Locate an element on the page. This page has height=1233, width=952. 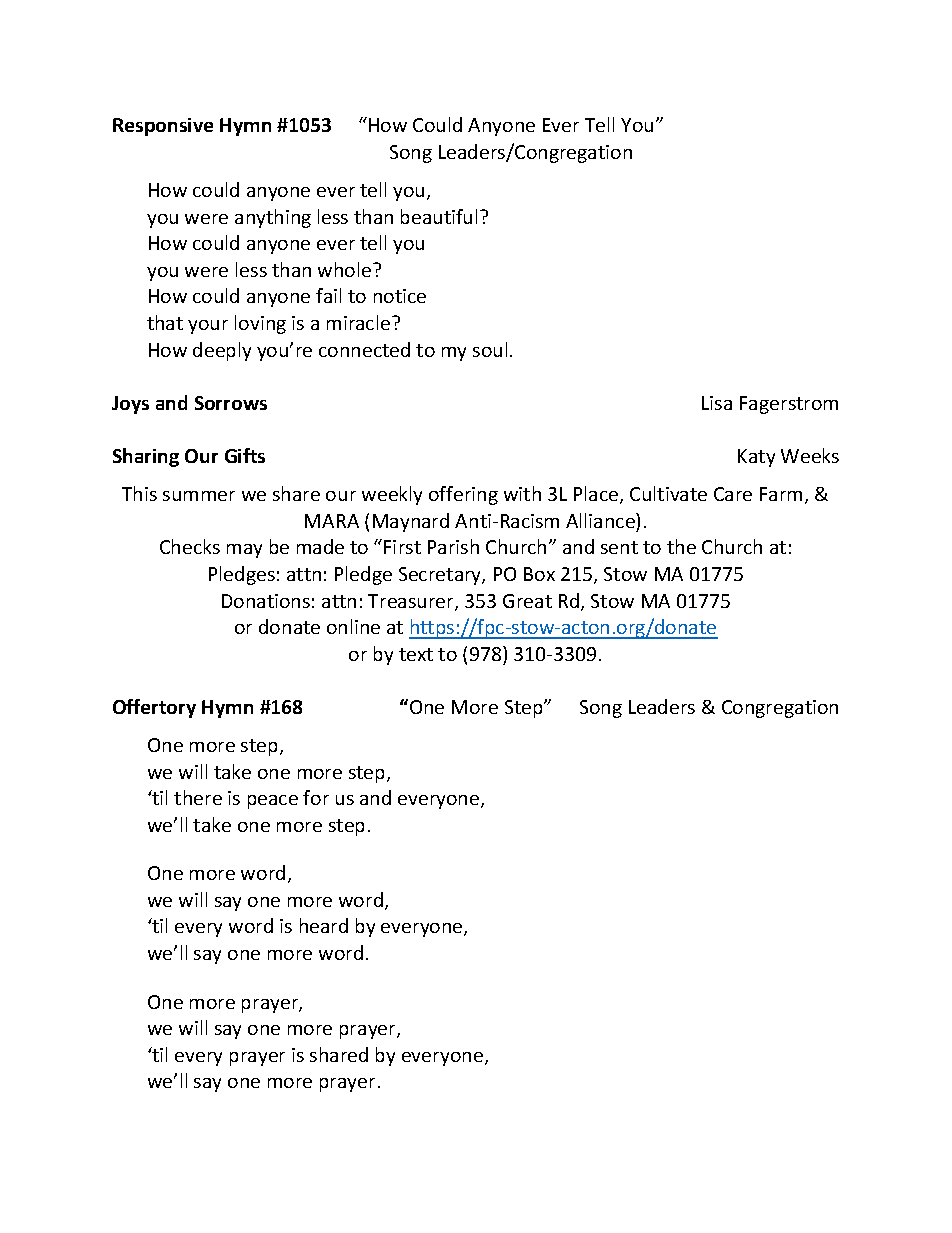
Responsive is located at coordinates (163, 127).
